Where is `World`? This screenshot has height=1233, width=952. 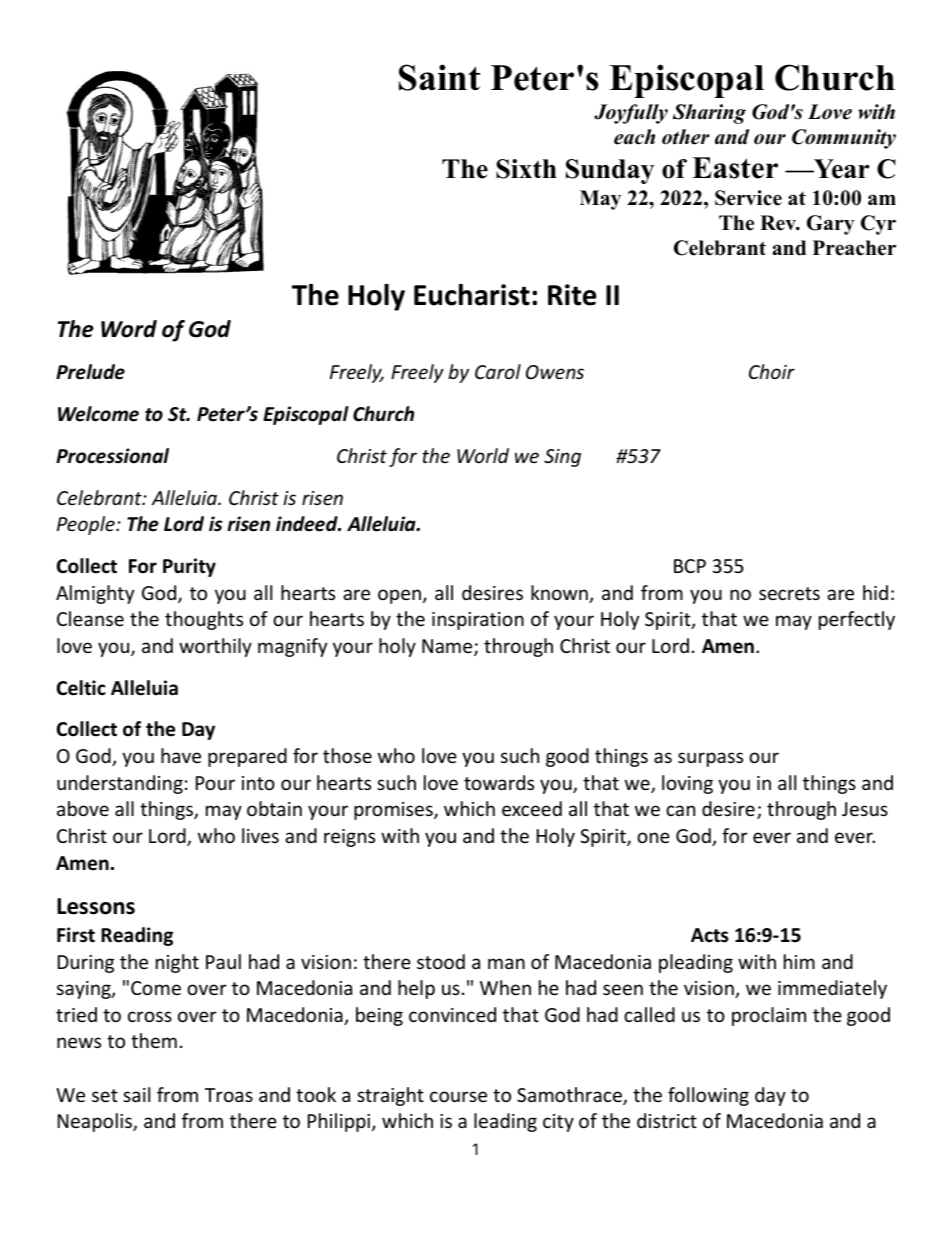 World is located at coordinates (483, 455).
